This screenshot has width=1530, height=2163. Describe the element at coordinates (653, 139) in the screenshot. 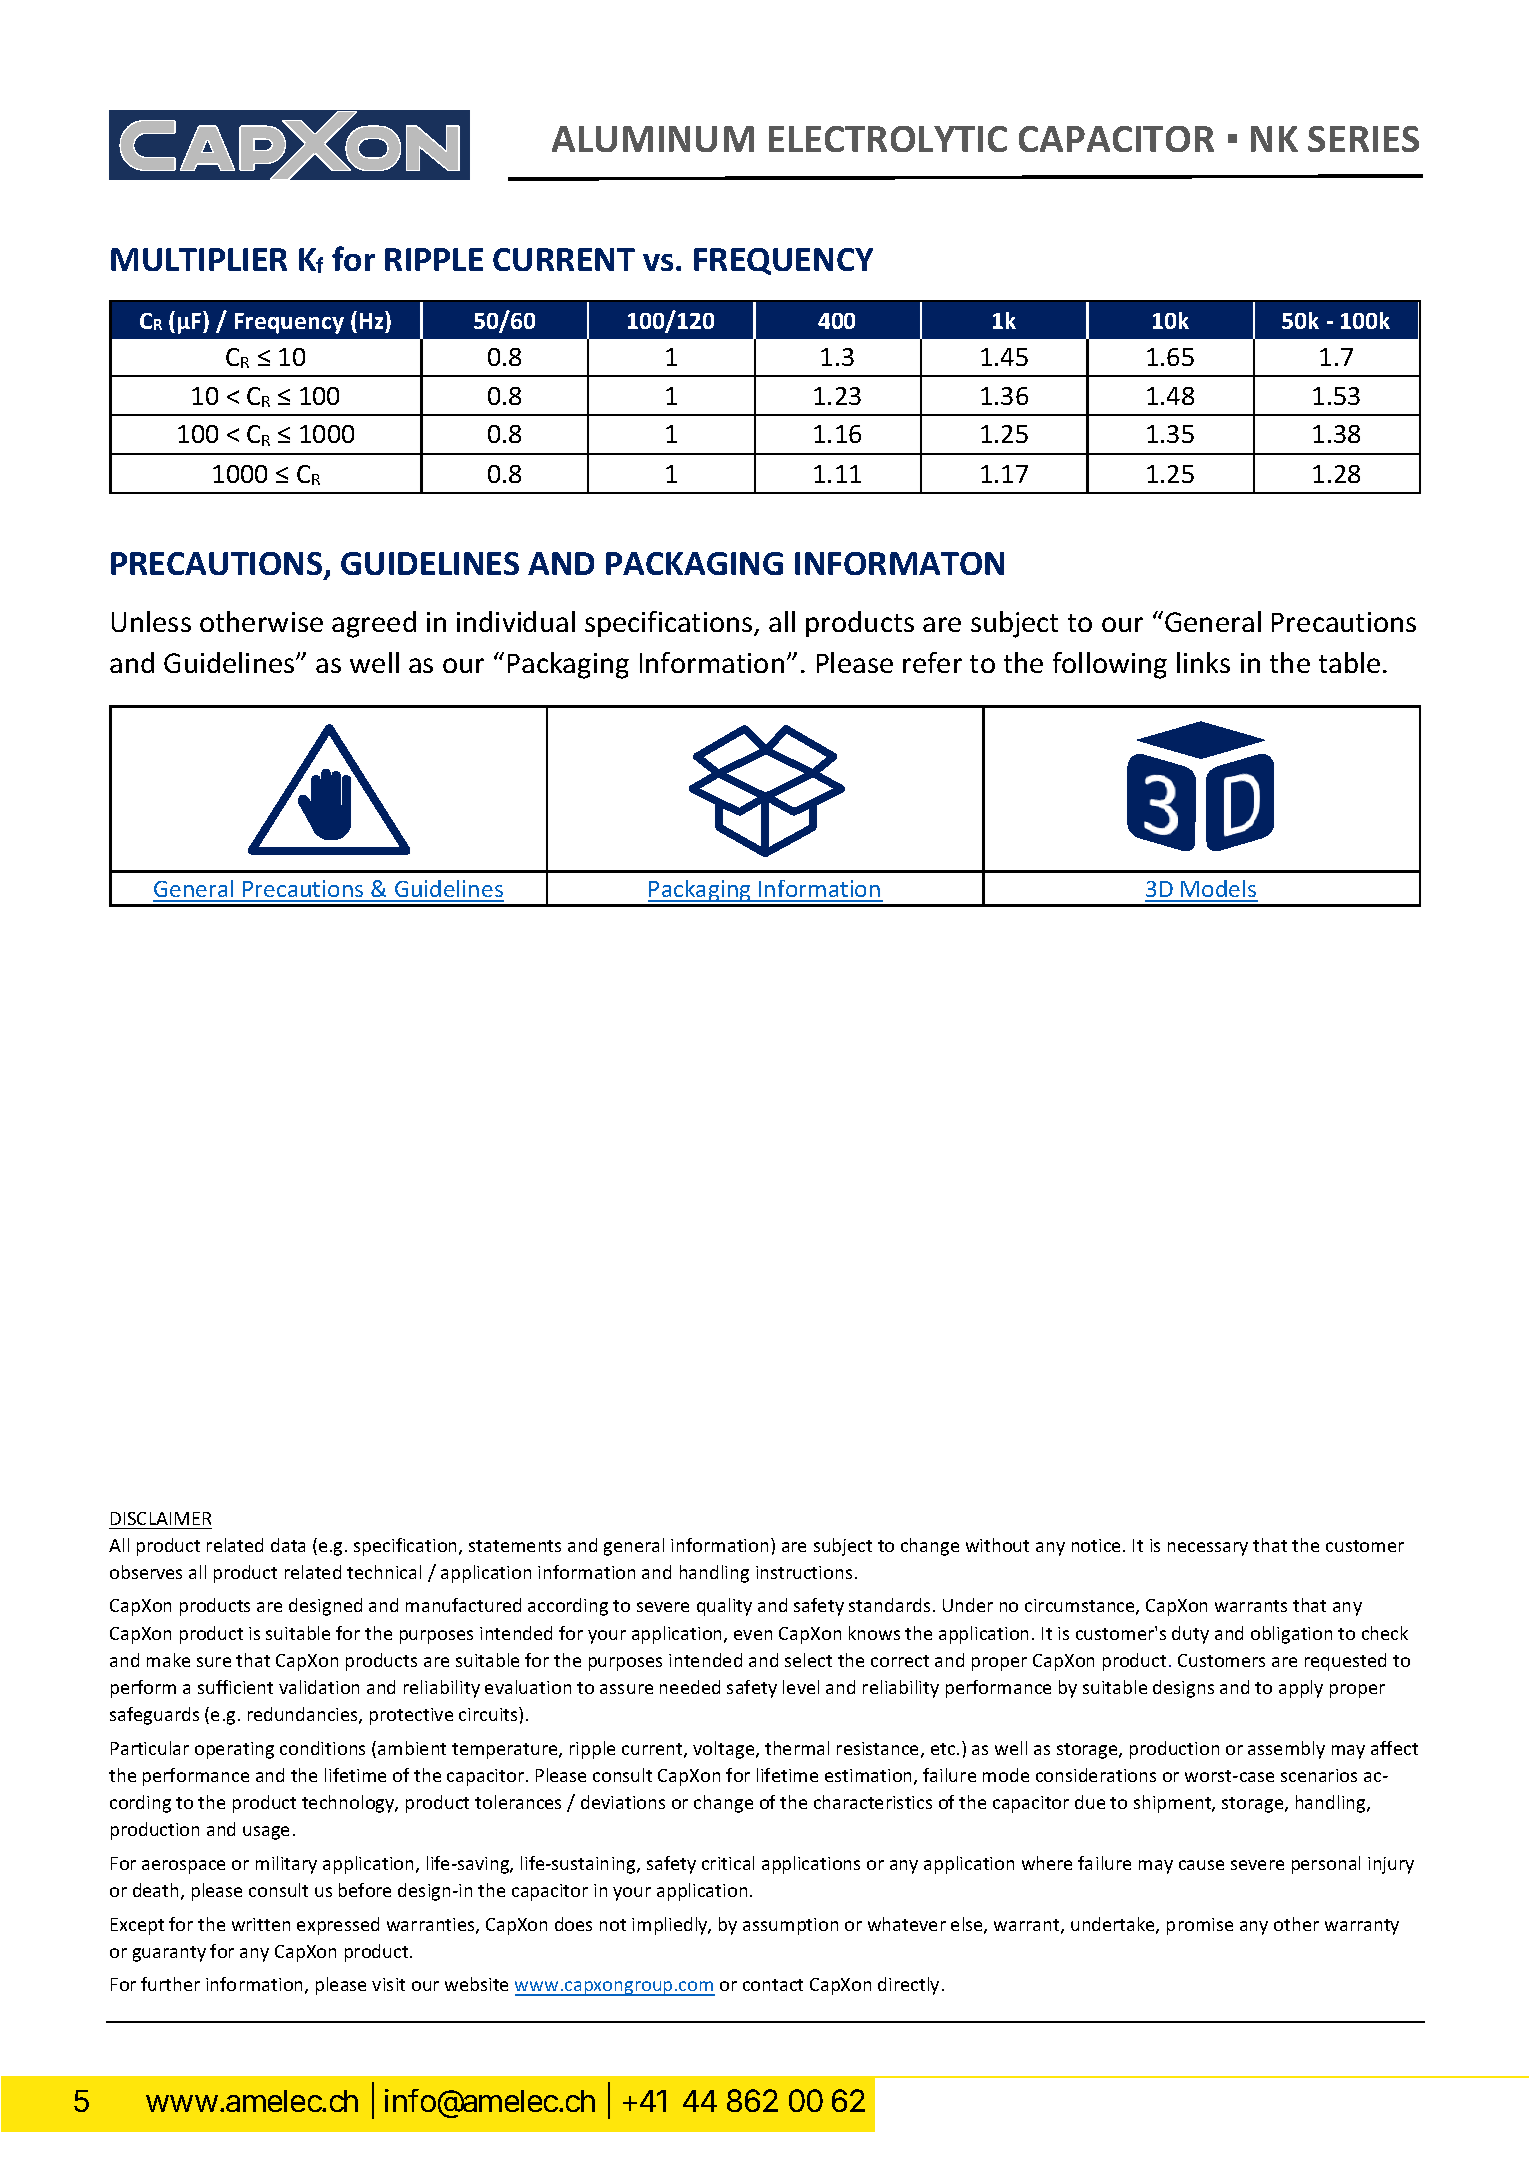

I see `ALUMINUM` at that location.
